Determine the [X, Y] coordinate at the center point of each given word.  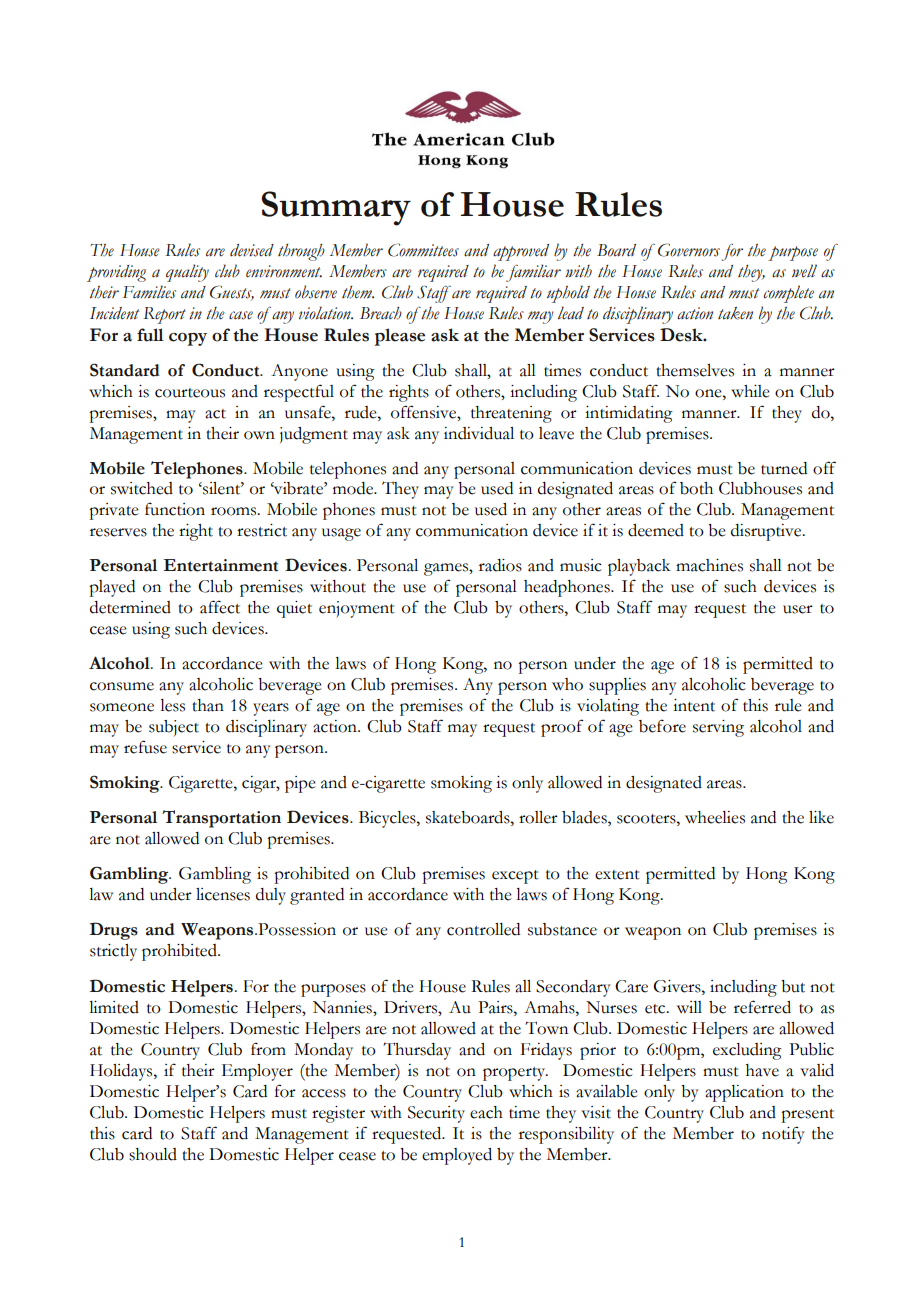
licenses [223, 894]
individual [479, 433]
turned [784, 468]
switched [142, 488]
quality [187, 273]
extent [617, 875]
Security [436, 1114]
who [567, 684]
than [208, 705]
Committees [423, 250]
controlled [483, 929]
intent [694, 705]
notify [783, 1135]
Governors [689, 250]
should [153, 1154]
